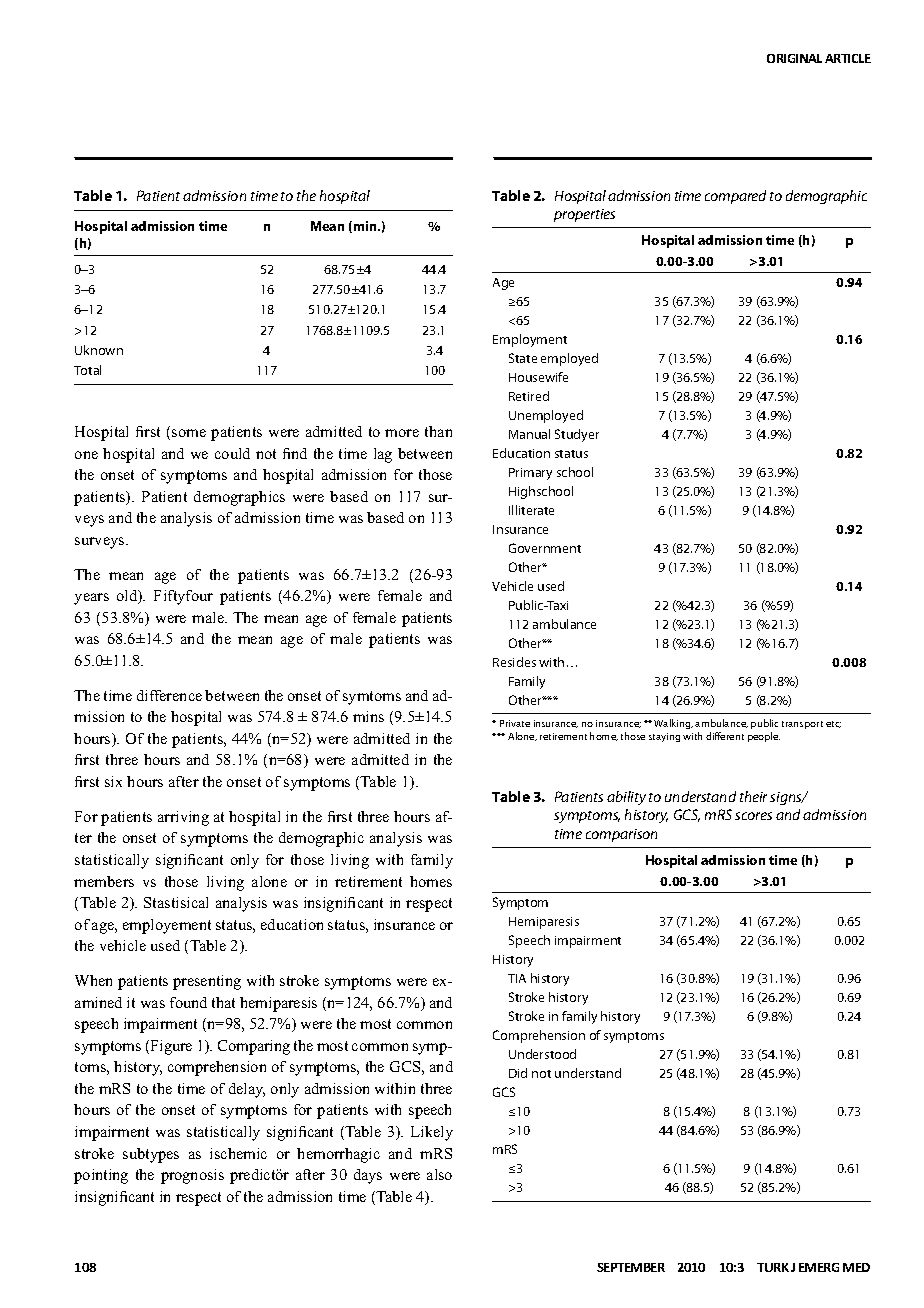  What do you see at coordinates (87, 370) in the screenshot?
I see `Total` at bounding box center [87, 370].
